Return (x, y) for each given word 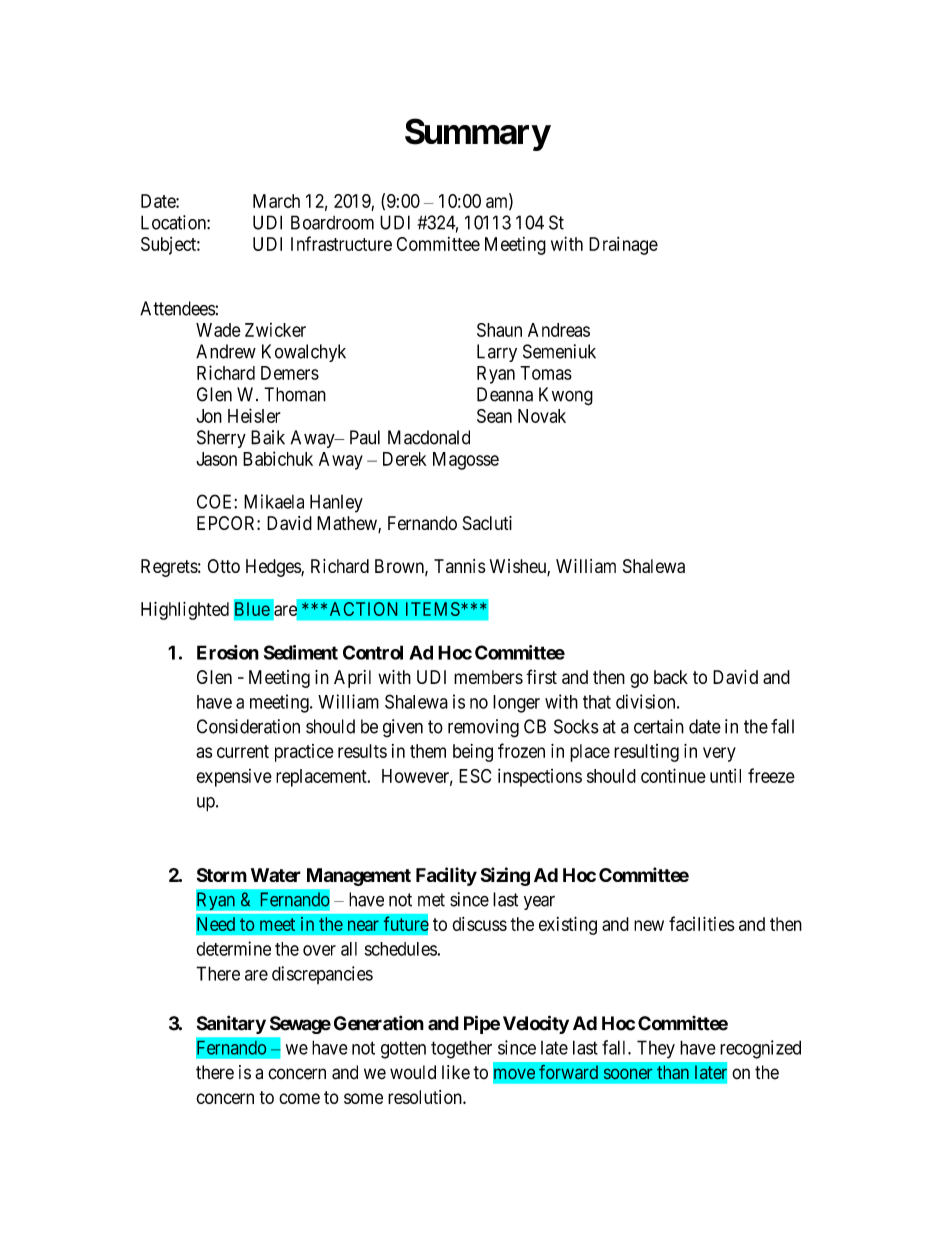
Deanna (505, 394)
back (671, 677)
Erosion (228, 652)
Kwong (566, 396)
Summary (477, 134)
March (276, 201)
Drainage (623, 246)
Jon (209, 416)
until (725, 776)
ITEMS (434, 609)
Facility (446, 876)
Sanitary (231, 1024)
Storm (222, 875)
